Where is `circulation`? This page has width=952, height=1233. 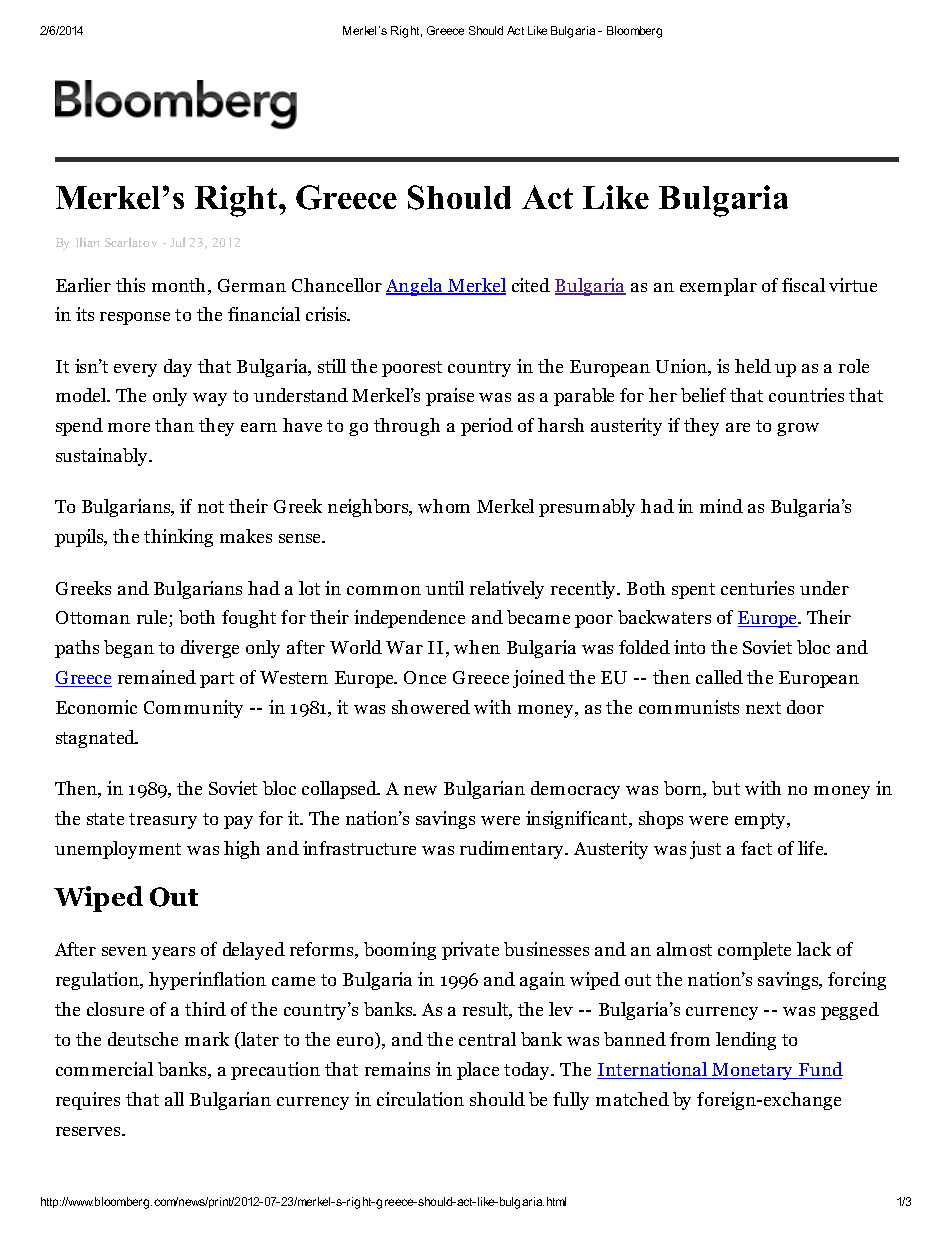
circulation is located at coordinates (420, 1099).
